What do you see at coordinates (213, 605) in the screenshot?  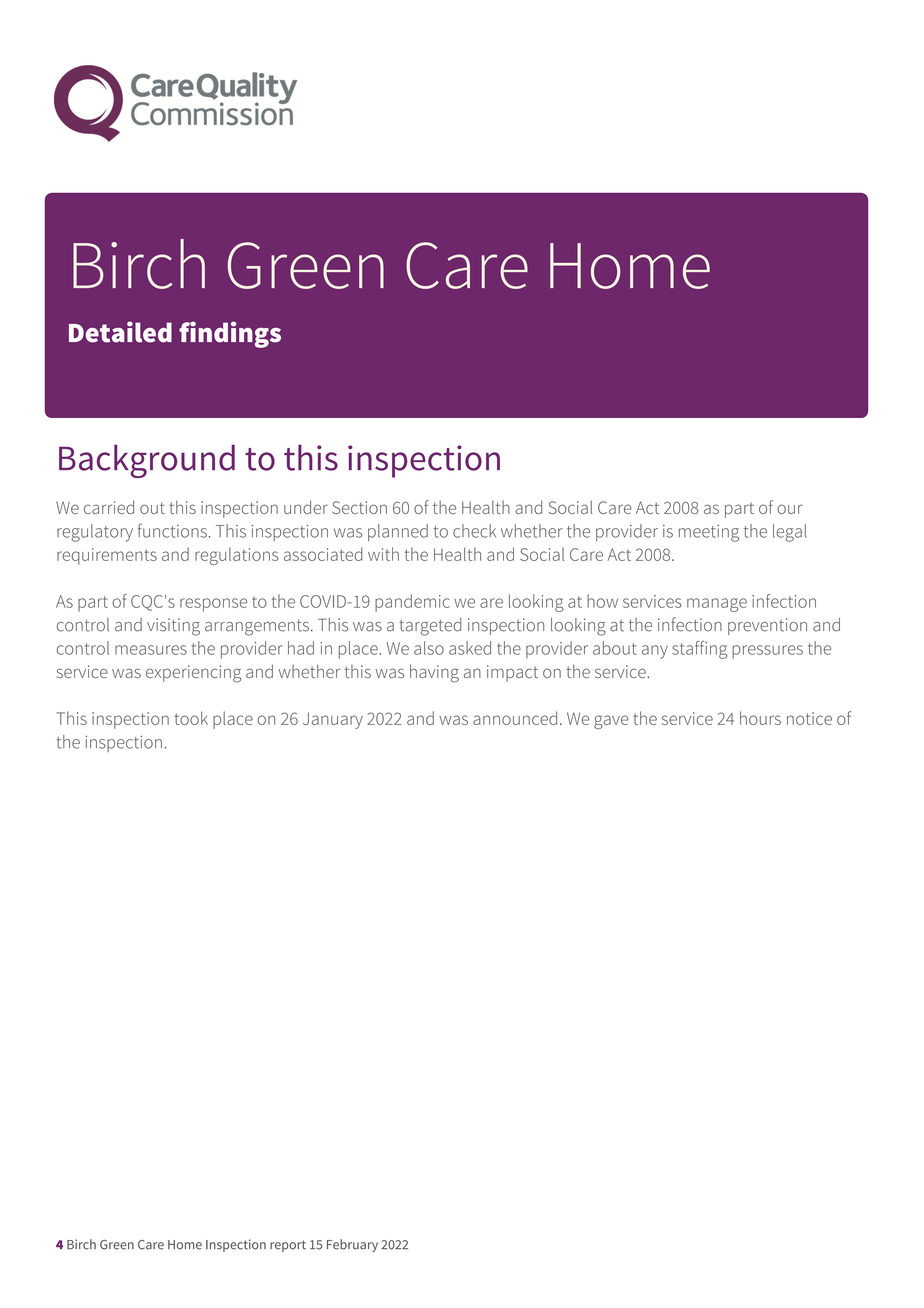 I see `response` at bounding box center [213, 605].
